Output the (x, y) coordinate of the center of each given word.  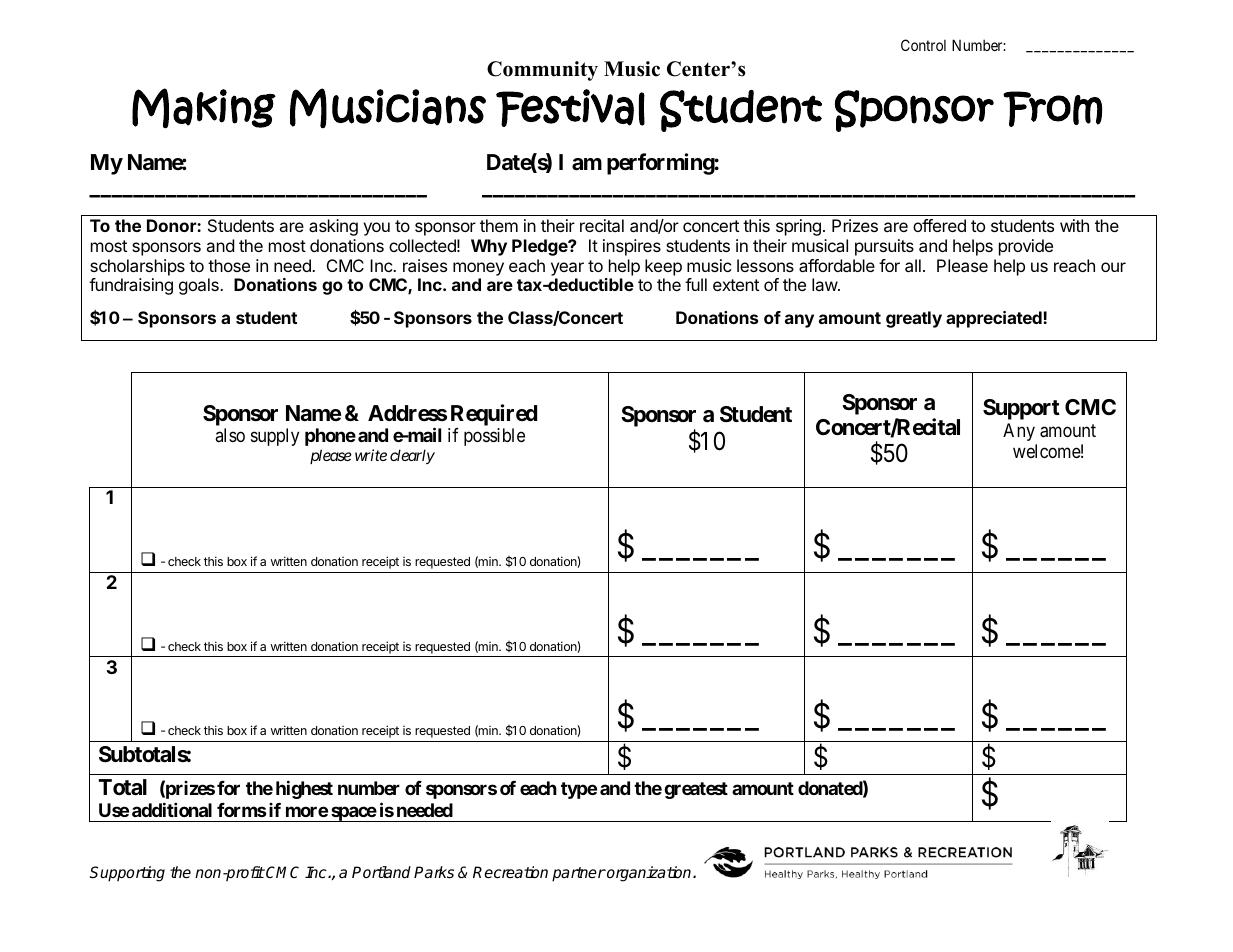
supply (275, 437)
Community (542, 71)
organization (649, 874)
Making (204, 108)
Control (923, 45)
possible (494, 437)
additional (172, 809)
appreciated (995, 319)
